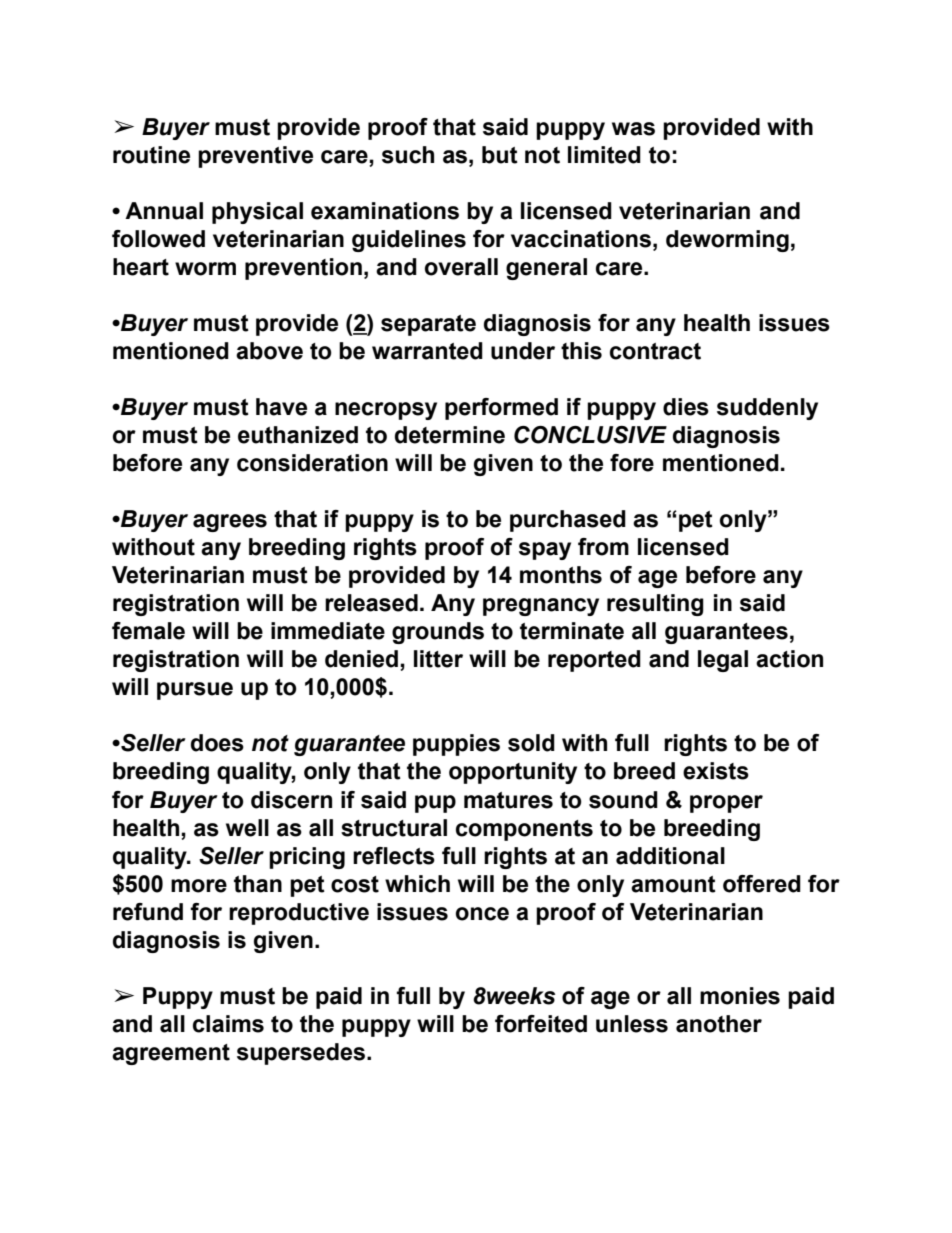 The height and width of the screenshot is (1233, 952). What do you see at coordinates (726, 804) in the screenshot?
I see `proper` at bounding box center [726, 804].
